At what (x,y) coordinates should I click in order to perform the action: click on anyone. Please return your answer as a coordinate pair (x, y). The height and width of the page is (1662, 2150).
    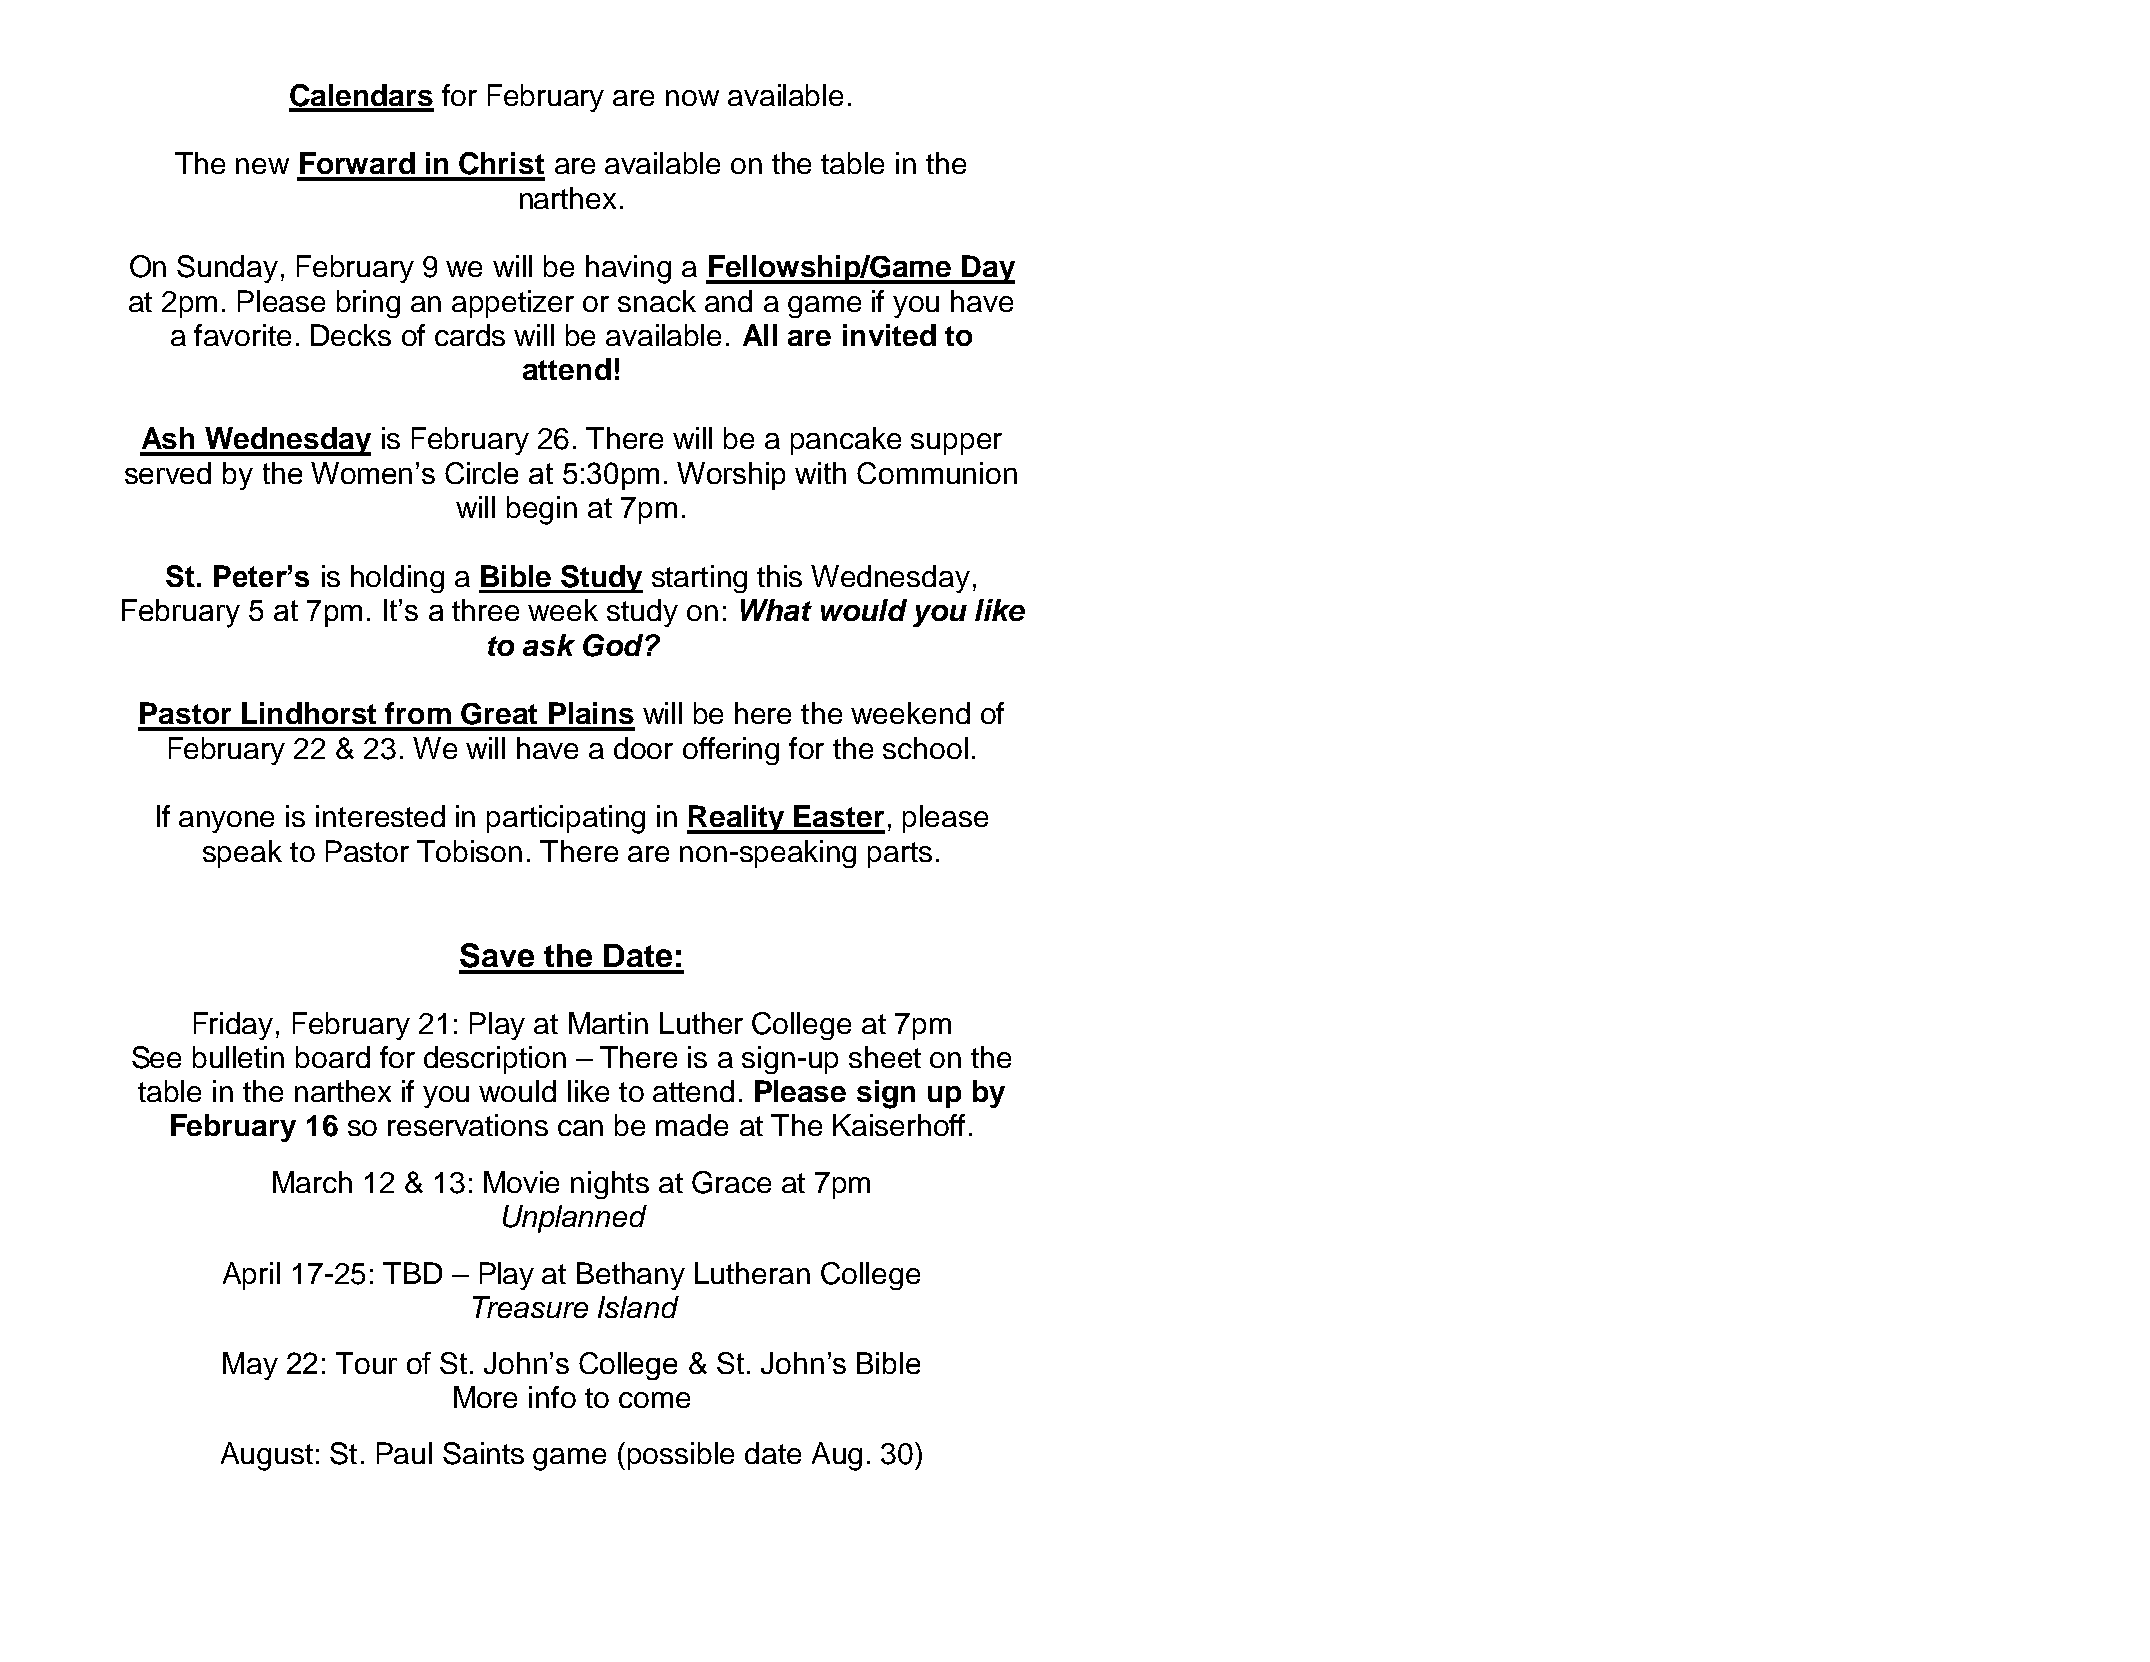
    Looking at the image, I should click on (226, 822).
